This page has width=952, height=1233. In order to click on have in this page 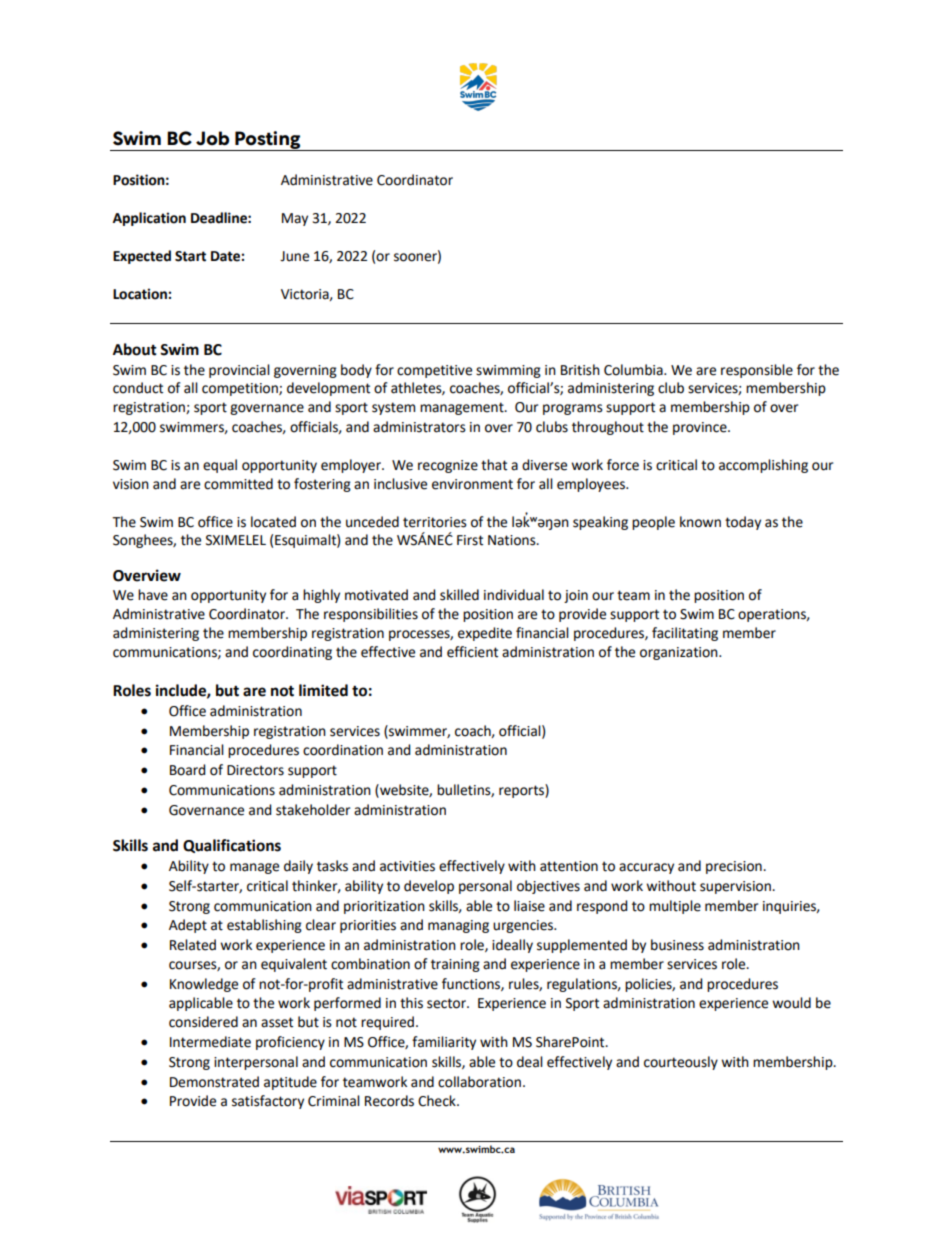, I will do `click(153, 595)`.
